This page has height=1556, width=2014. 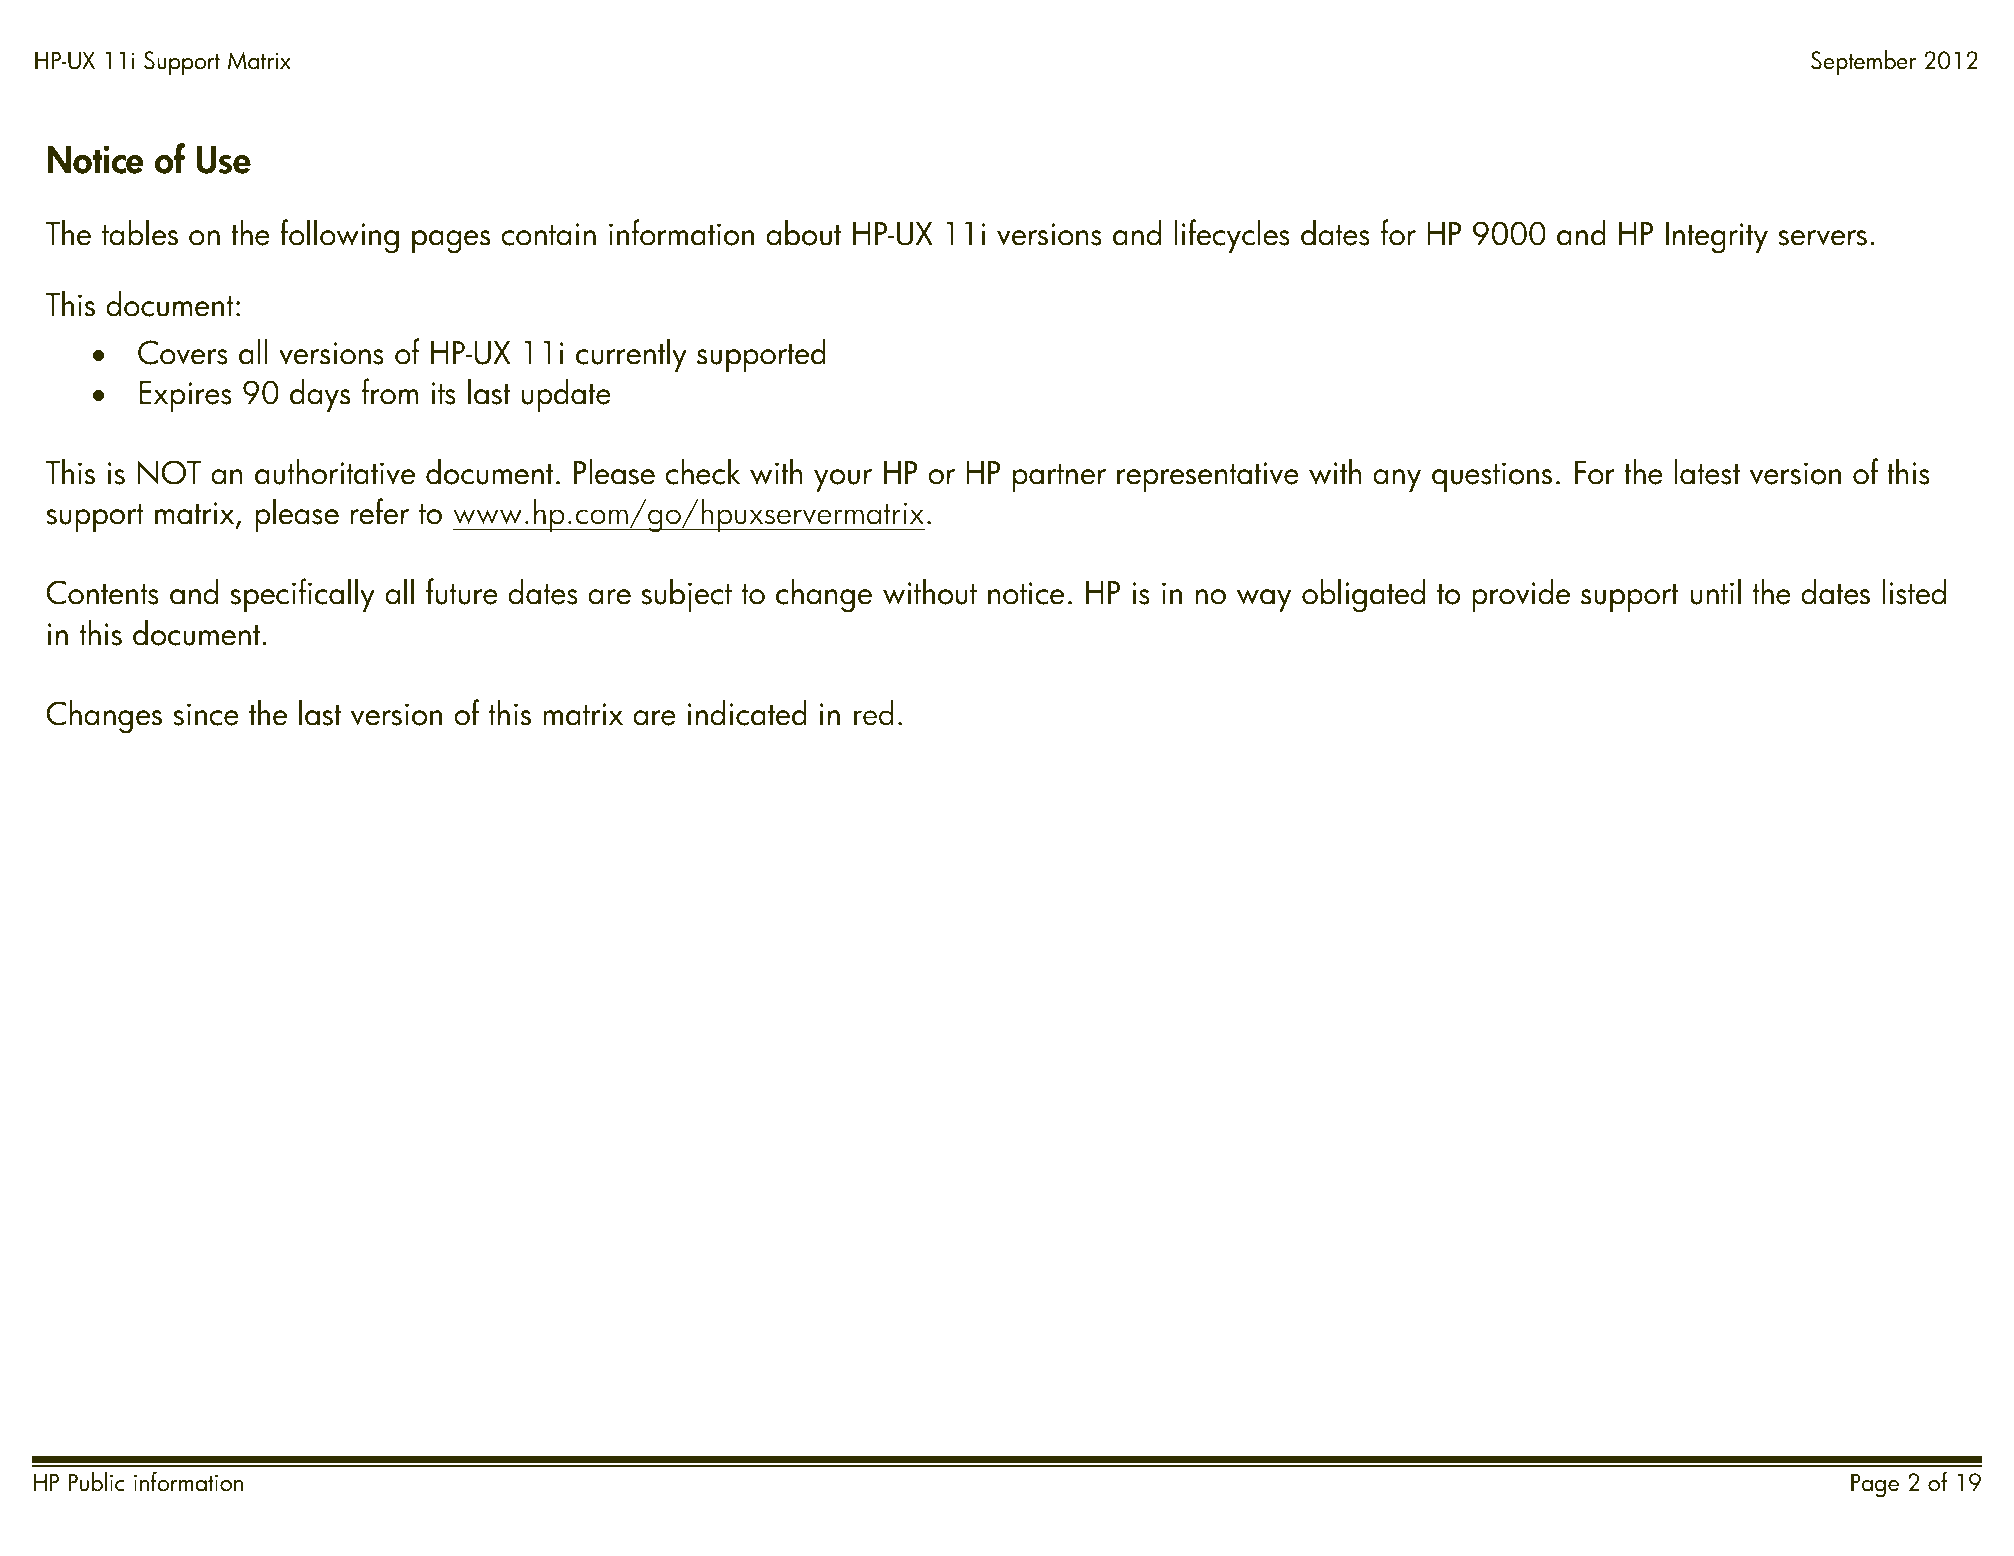 What do you see at coordinates (747, 713) in the page?
I see `indicated` at bounding box center [747, 713].
